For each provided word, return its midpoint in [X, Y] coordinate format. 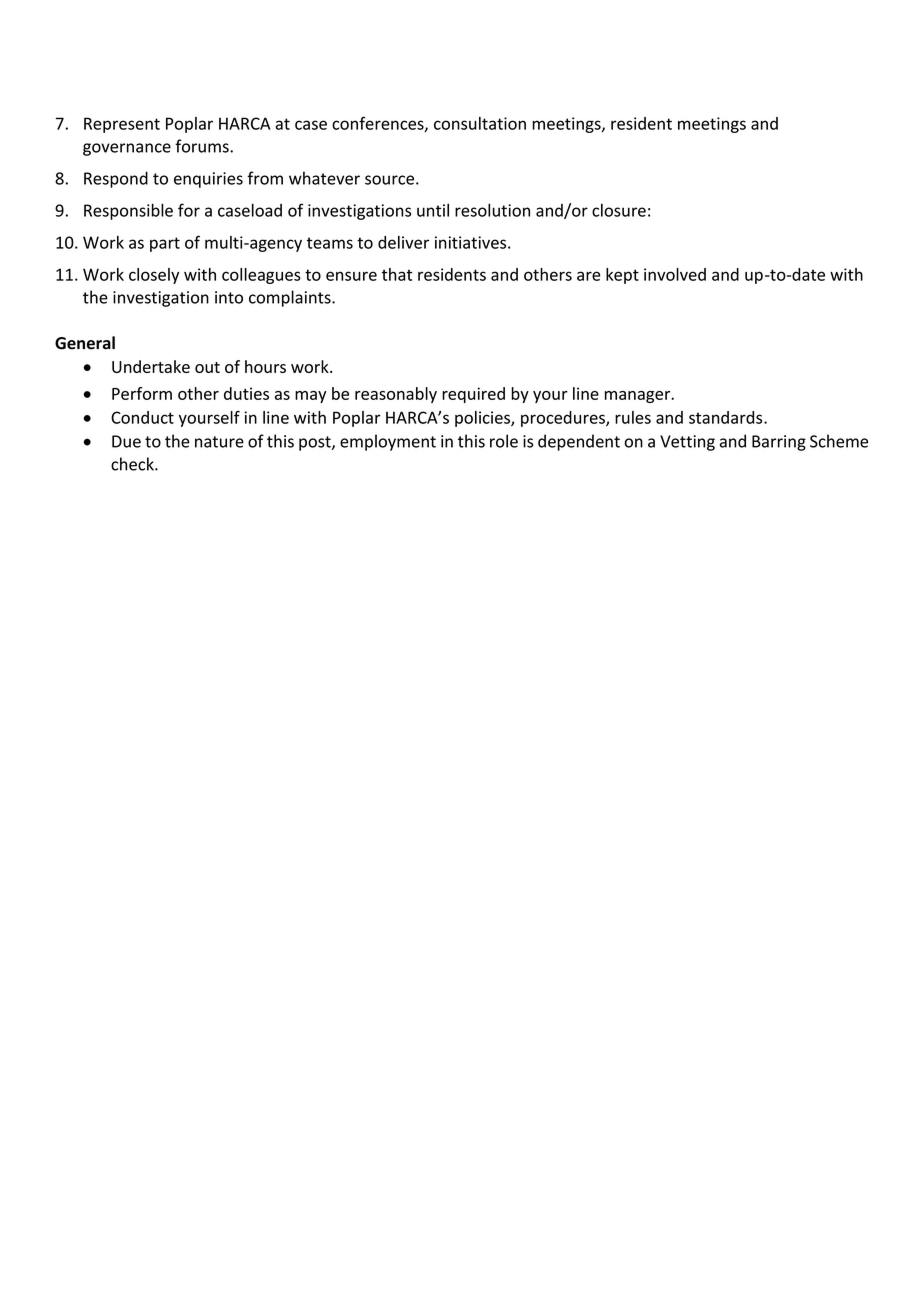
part [165, 244]
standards [727, 417]
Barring [779, 443]
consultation [480, 123]
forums [203, 146]
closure [619, 210]
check [133, 464]
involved [675, 274]
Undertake [151, 366]
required [473, 395]
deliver [403, 242]
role [504, 441]
